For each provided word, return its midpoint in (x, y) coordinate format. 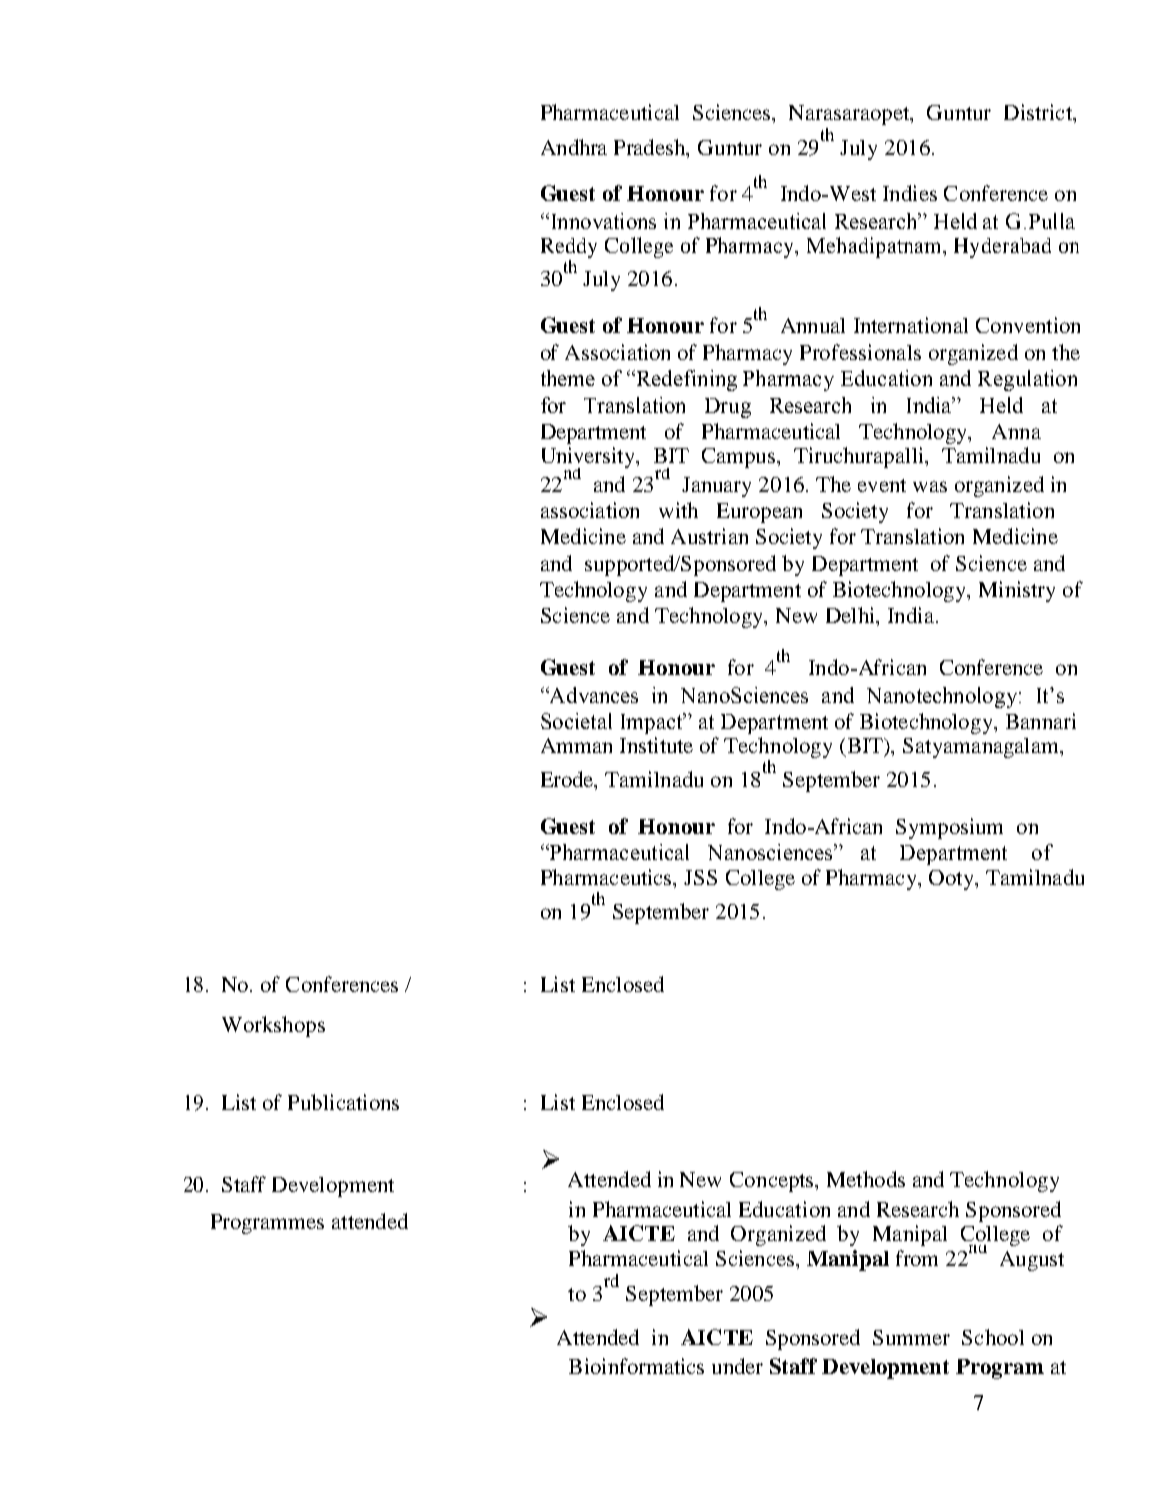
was (930, 486)
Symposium (949, 828)
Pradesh (651, 147)
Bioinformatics (636, 1366)
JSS (700, 877)
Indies (910, 193)
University (590, 459)
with (678, 510)
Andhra (574, 147)
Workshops (273, 1026)
